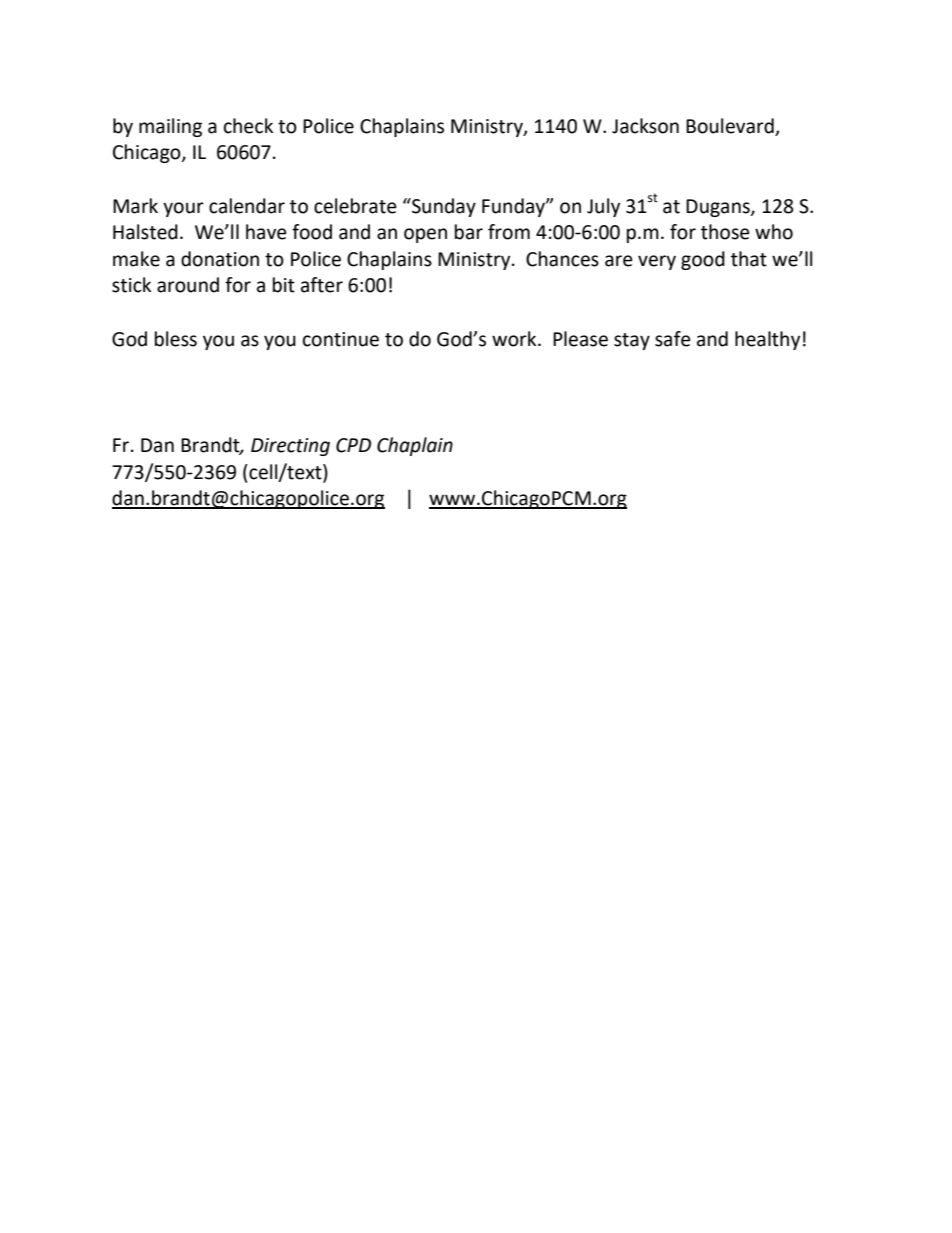 This screenshot has width=952, height=1233. What do you see at coordinates (290, 447) in the screenshot?
I see `Directing` at bounding box center [290, 447].
